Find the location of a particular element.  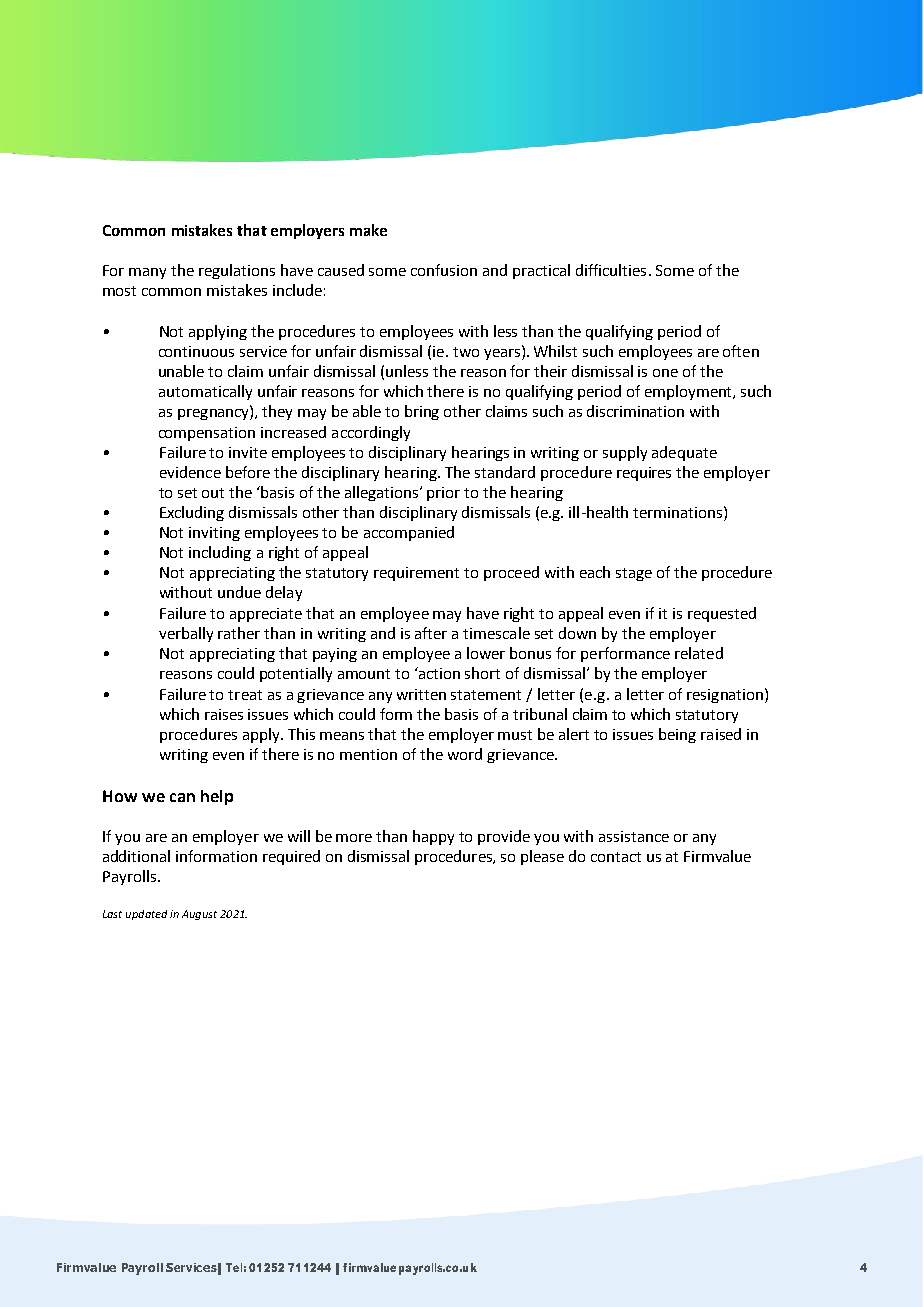

difficulties is located at coordinates (611, 270).
